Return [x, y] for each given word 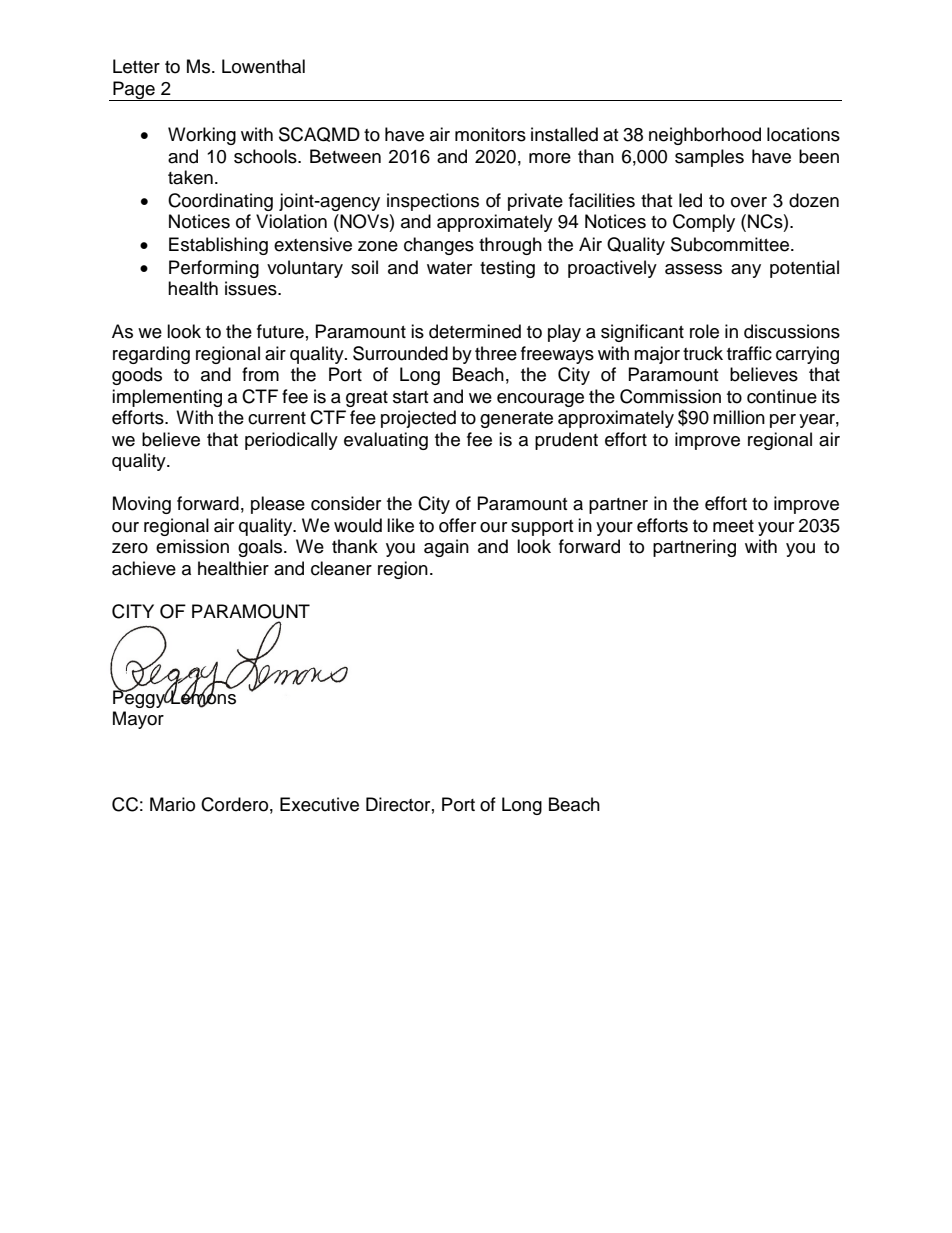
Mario [172, 804]
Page [134, 91]
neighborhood [705, 136]
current [277, 418]
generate [516, 420]
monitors [490, 134]
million [739, 417]
